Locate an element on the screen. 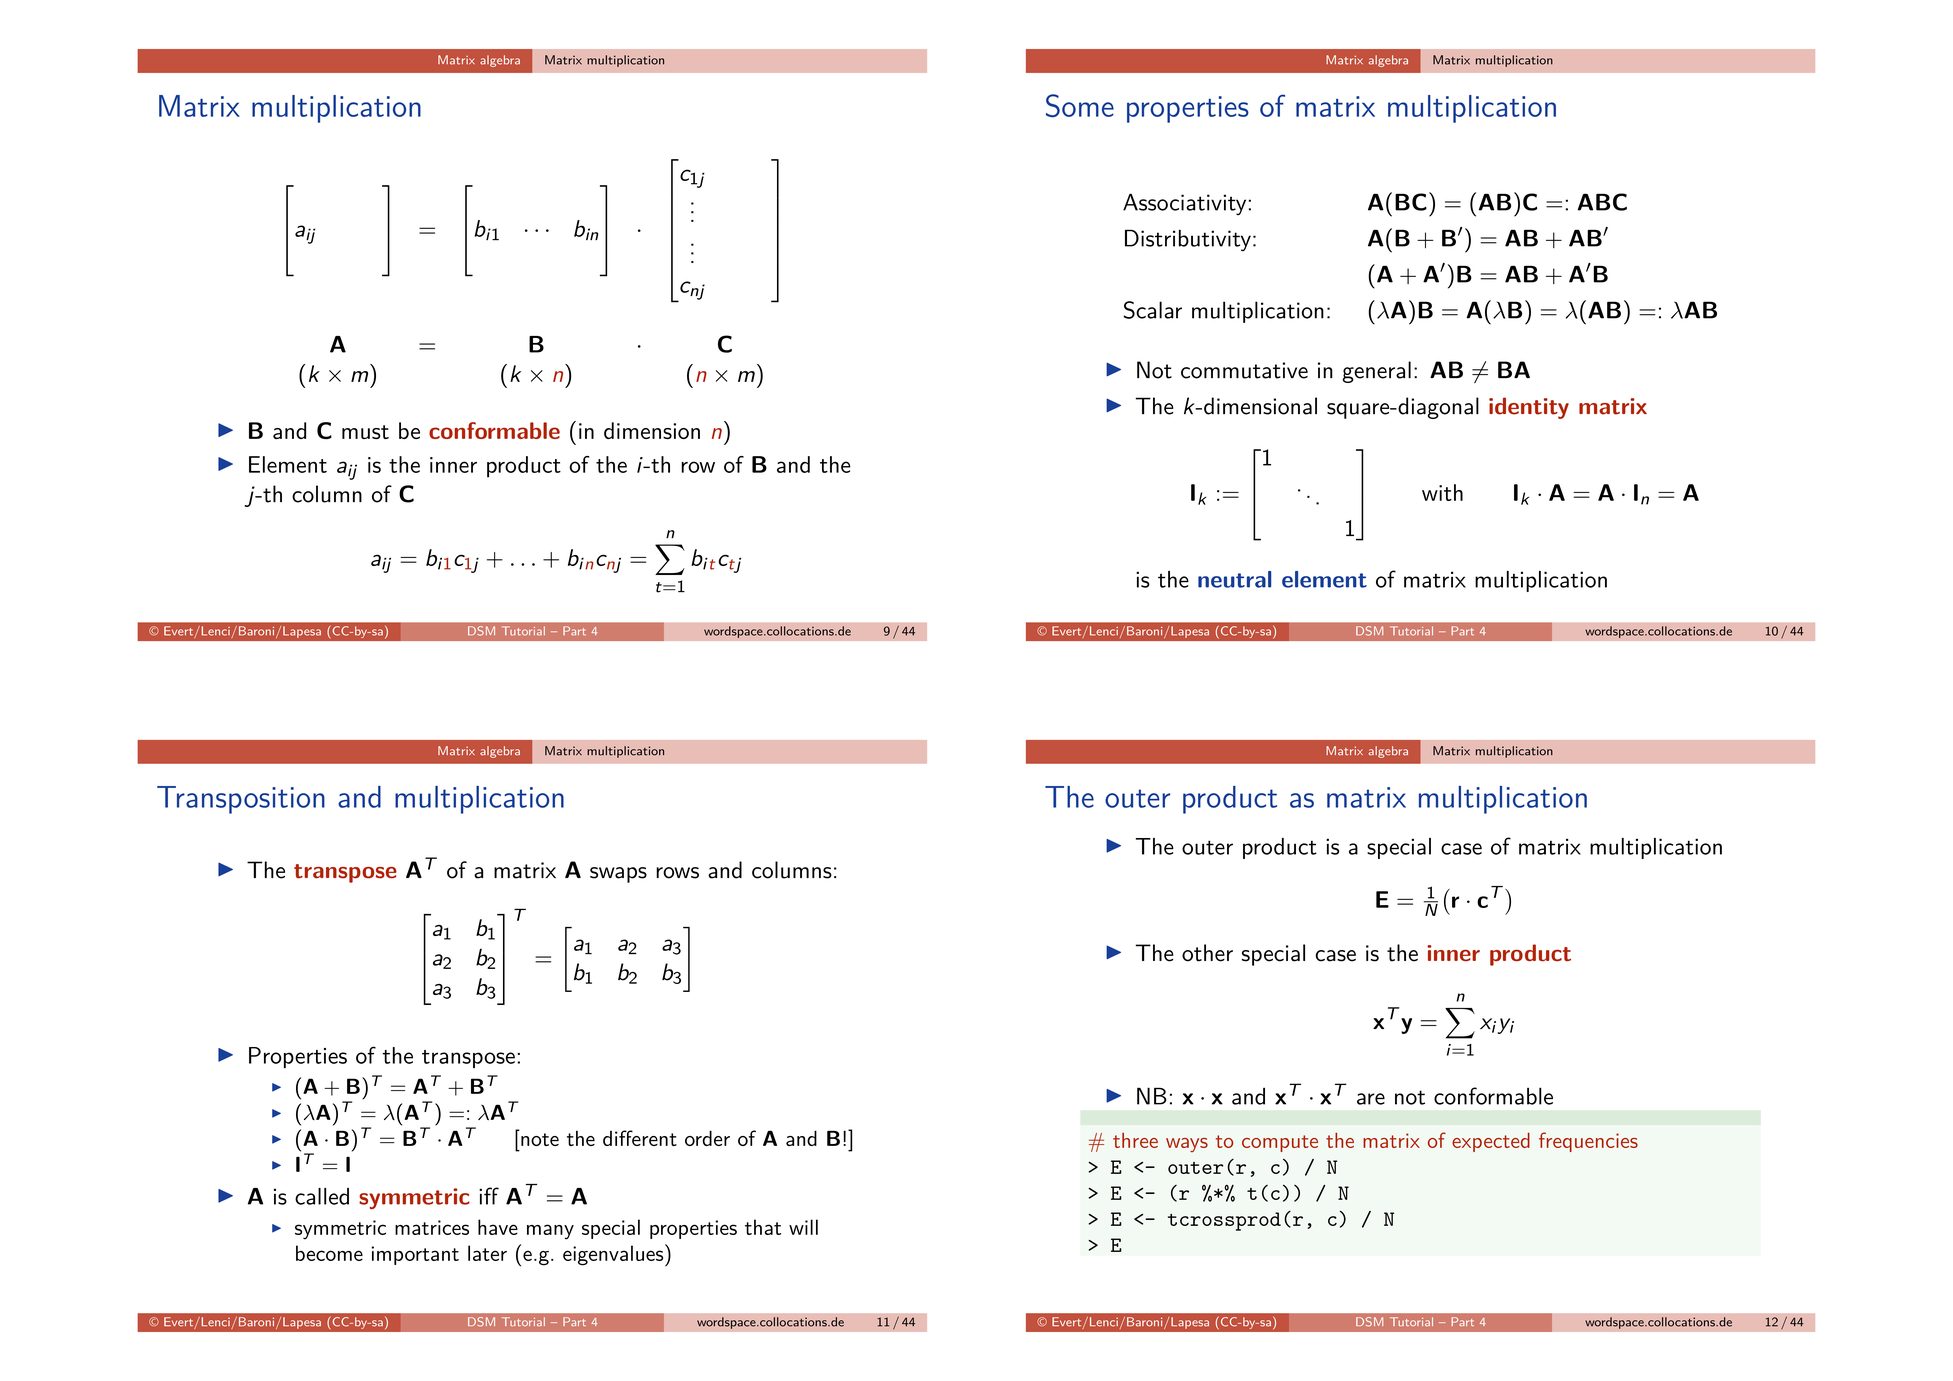  with is located at coordinates (1442, 492).
